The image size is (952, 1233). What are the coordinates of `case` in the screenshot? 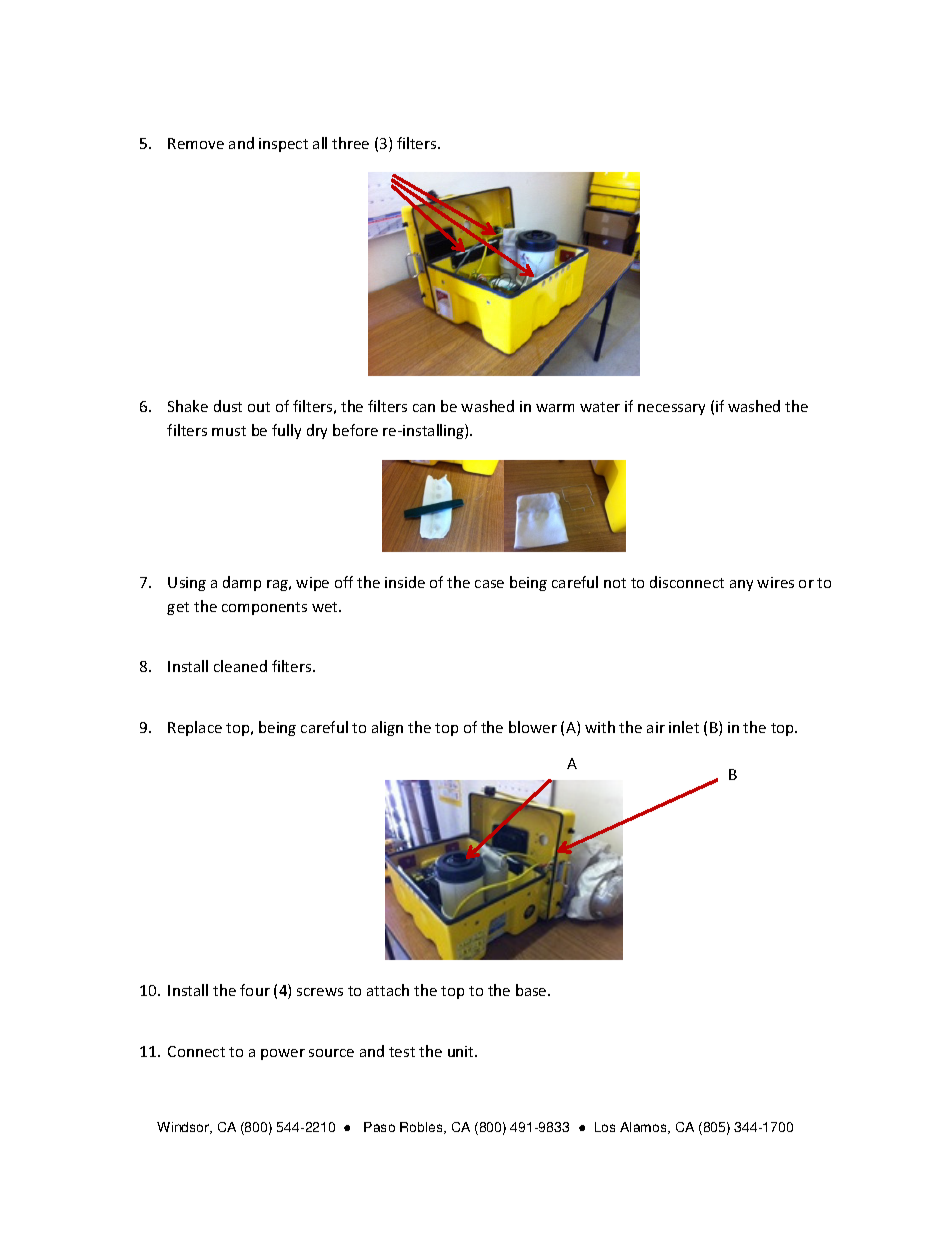 It's located at (489, 584).
